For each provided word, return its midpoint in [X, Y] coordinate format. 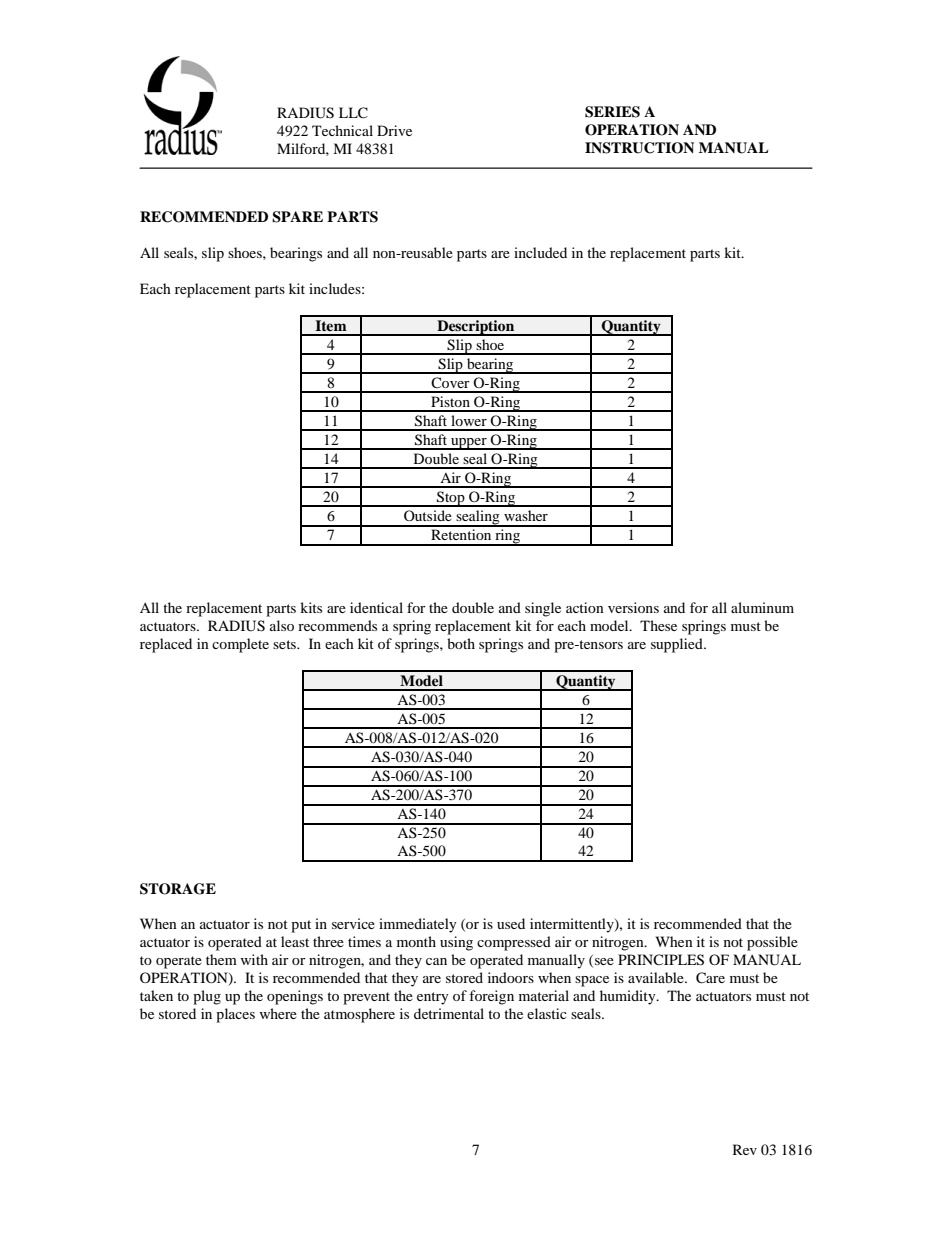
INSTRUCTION [639, 148]
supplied [678, 645]
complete [240, 645]
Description [475, 328]
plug [207, 997]
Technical [342, 130]
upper [469, 444]
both [461, 643]
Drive [394, 130]
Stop [451, 499]
